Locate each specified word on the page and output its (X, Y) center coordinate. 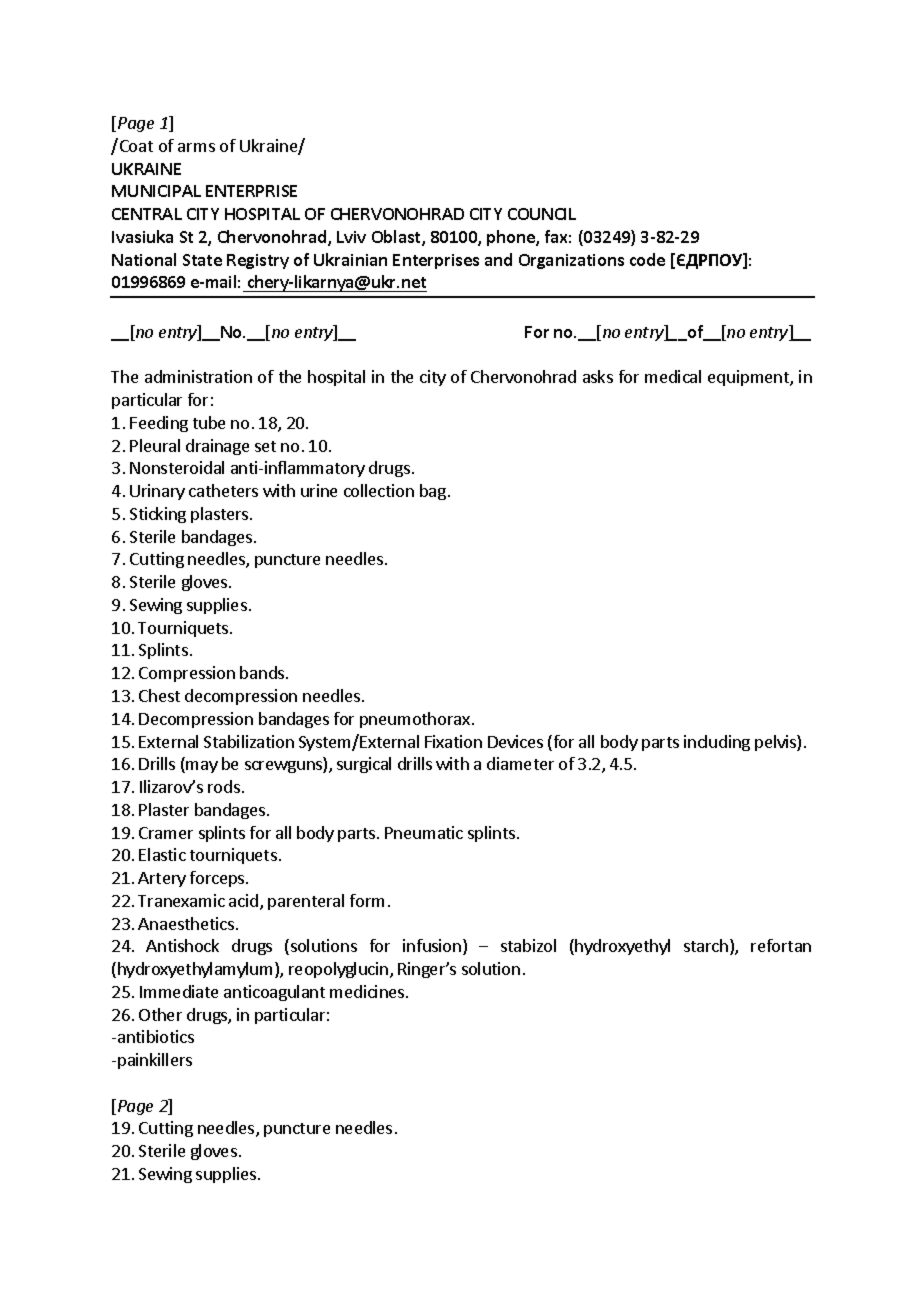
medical (673, 376)
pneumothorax (415, 720)
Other (160, 1014)
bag (433, 492)
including (717, 743)
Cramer (166, 833)
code (647, 259)
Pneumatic (424, 832)
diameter (520, 763)
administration (198, 376)
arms (196, 147)
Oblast (397, 238)
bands (263, 672)
